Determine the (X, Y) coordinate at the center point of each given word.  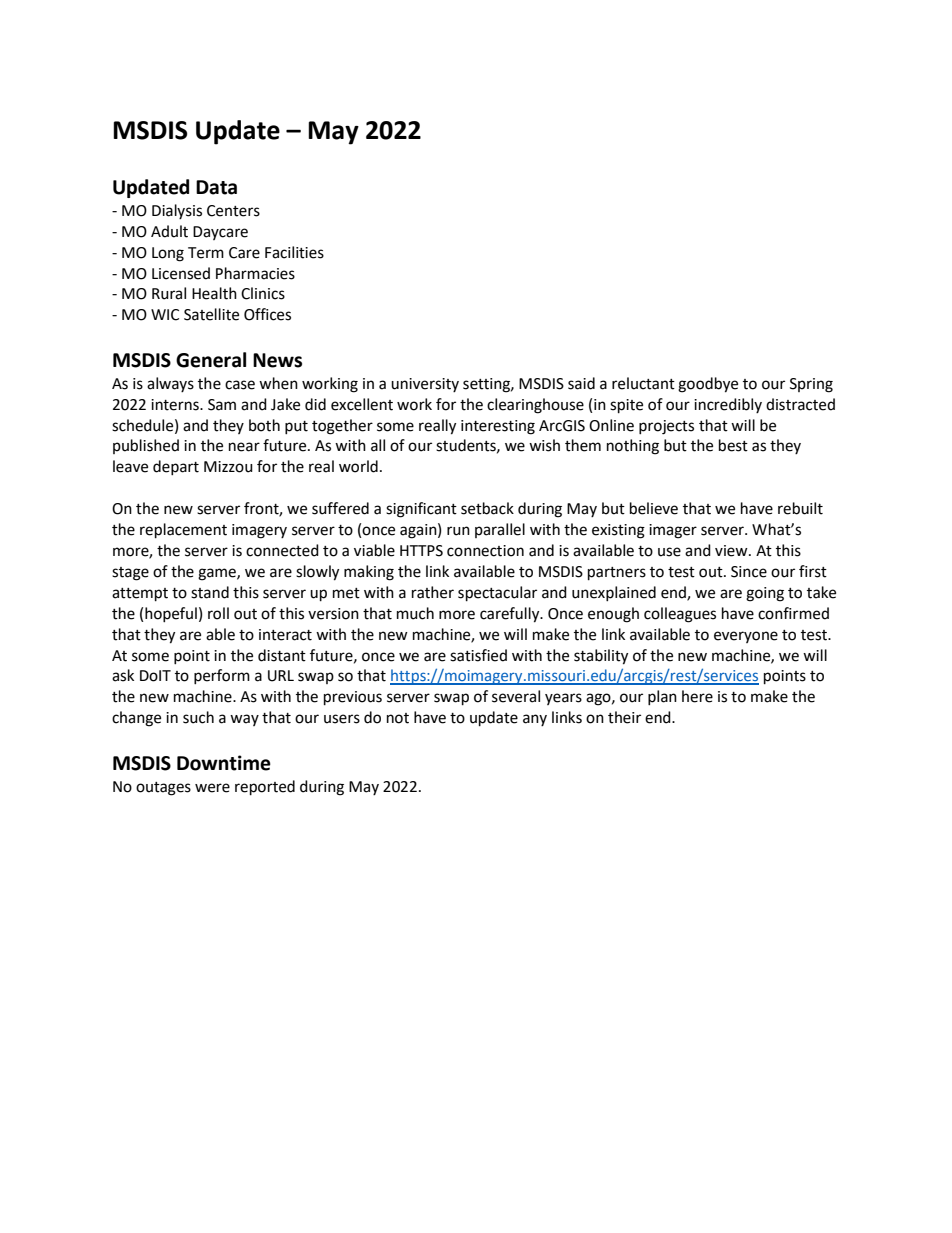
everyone (746, 637)
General (211, 360)
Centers (233, 211)
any (535, 720)
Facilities (294, 252)
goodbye (708, 385)
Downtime (224, 763)
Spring (811, 385)
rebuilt (800, 508)
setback (487, 508)
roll (218, 613)
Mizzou (228, 467)
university (425, 385)
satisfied (478, 655)
